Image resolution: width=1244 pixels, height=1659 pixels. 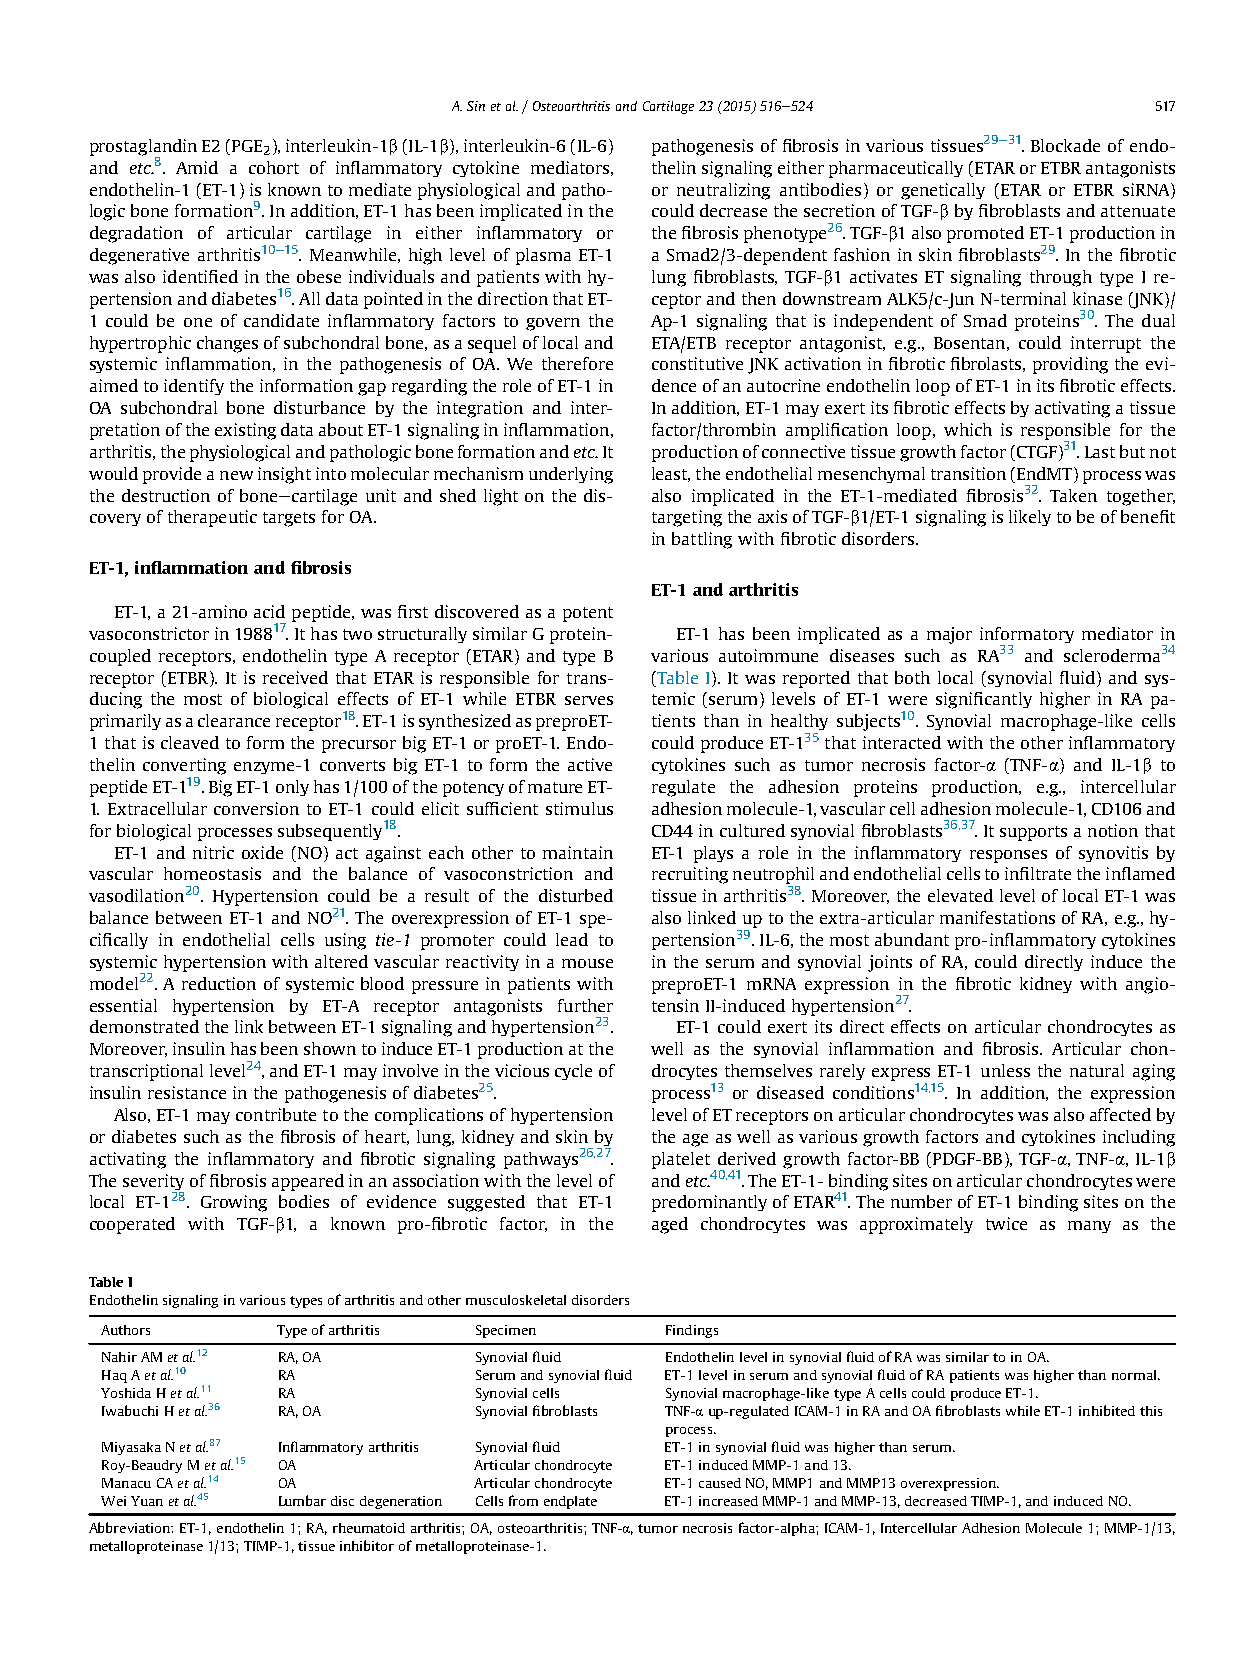 What do you see at coordinates (234, 1203) in the screenshot?
I see `Growing` at bounding box center [234, 1203].
